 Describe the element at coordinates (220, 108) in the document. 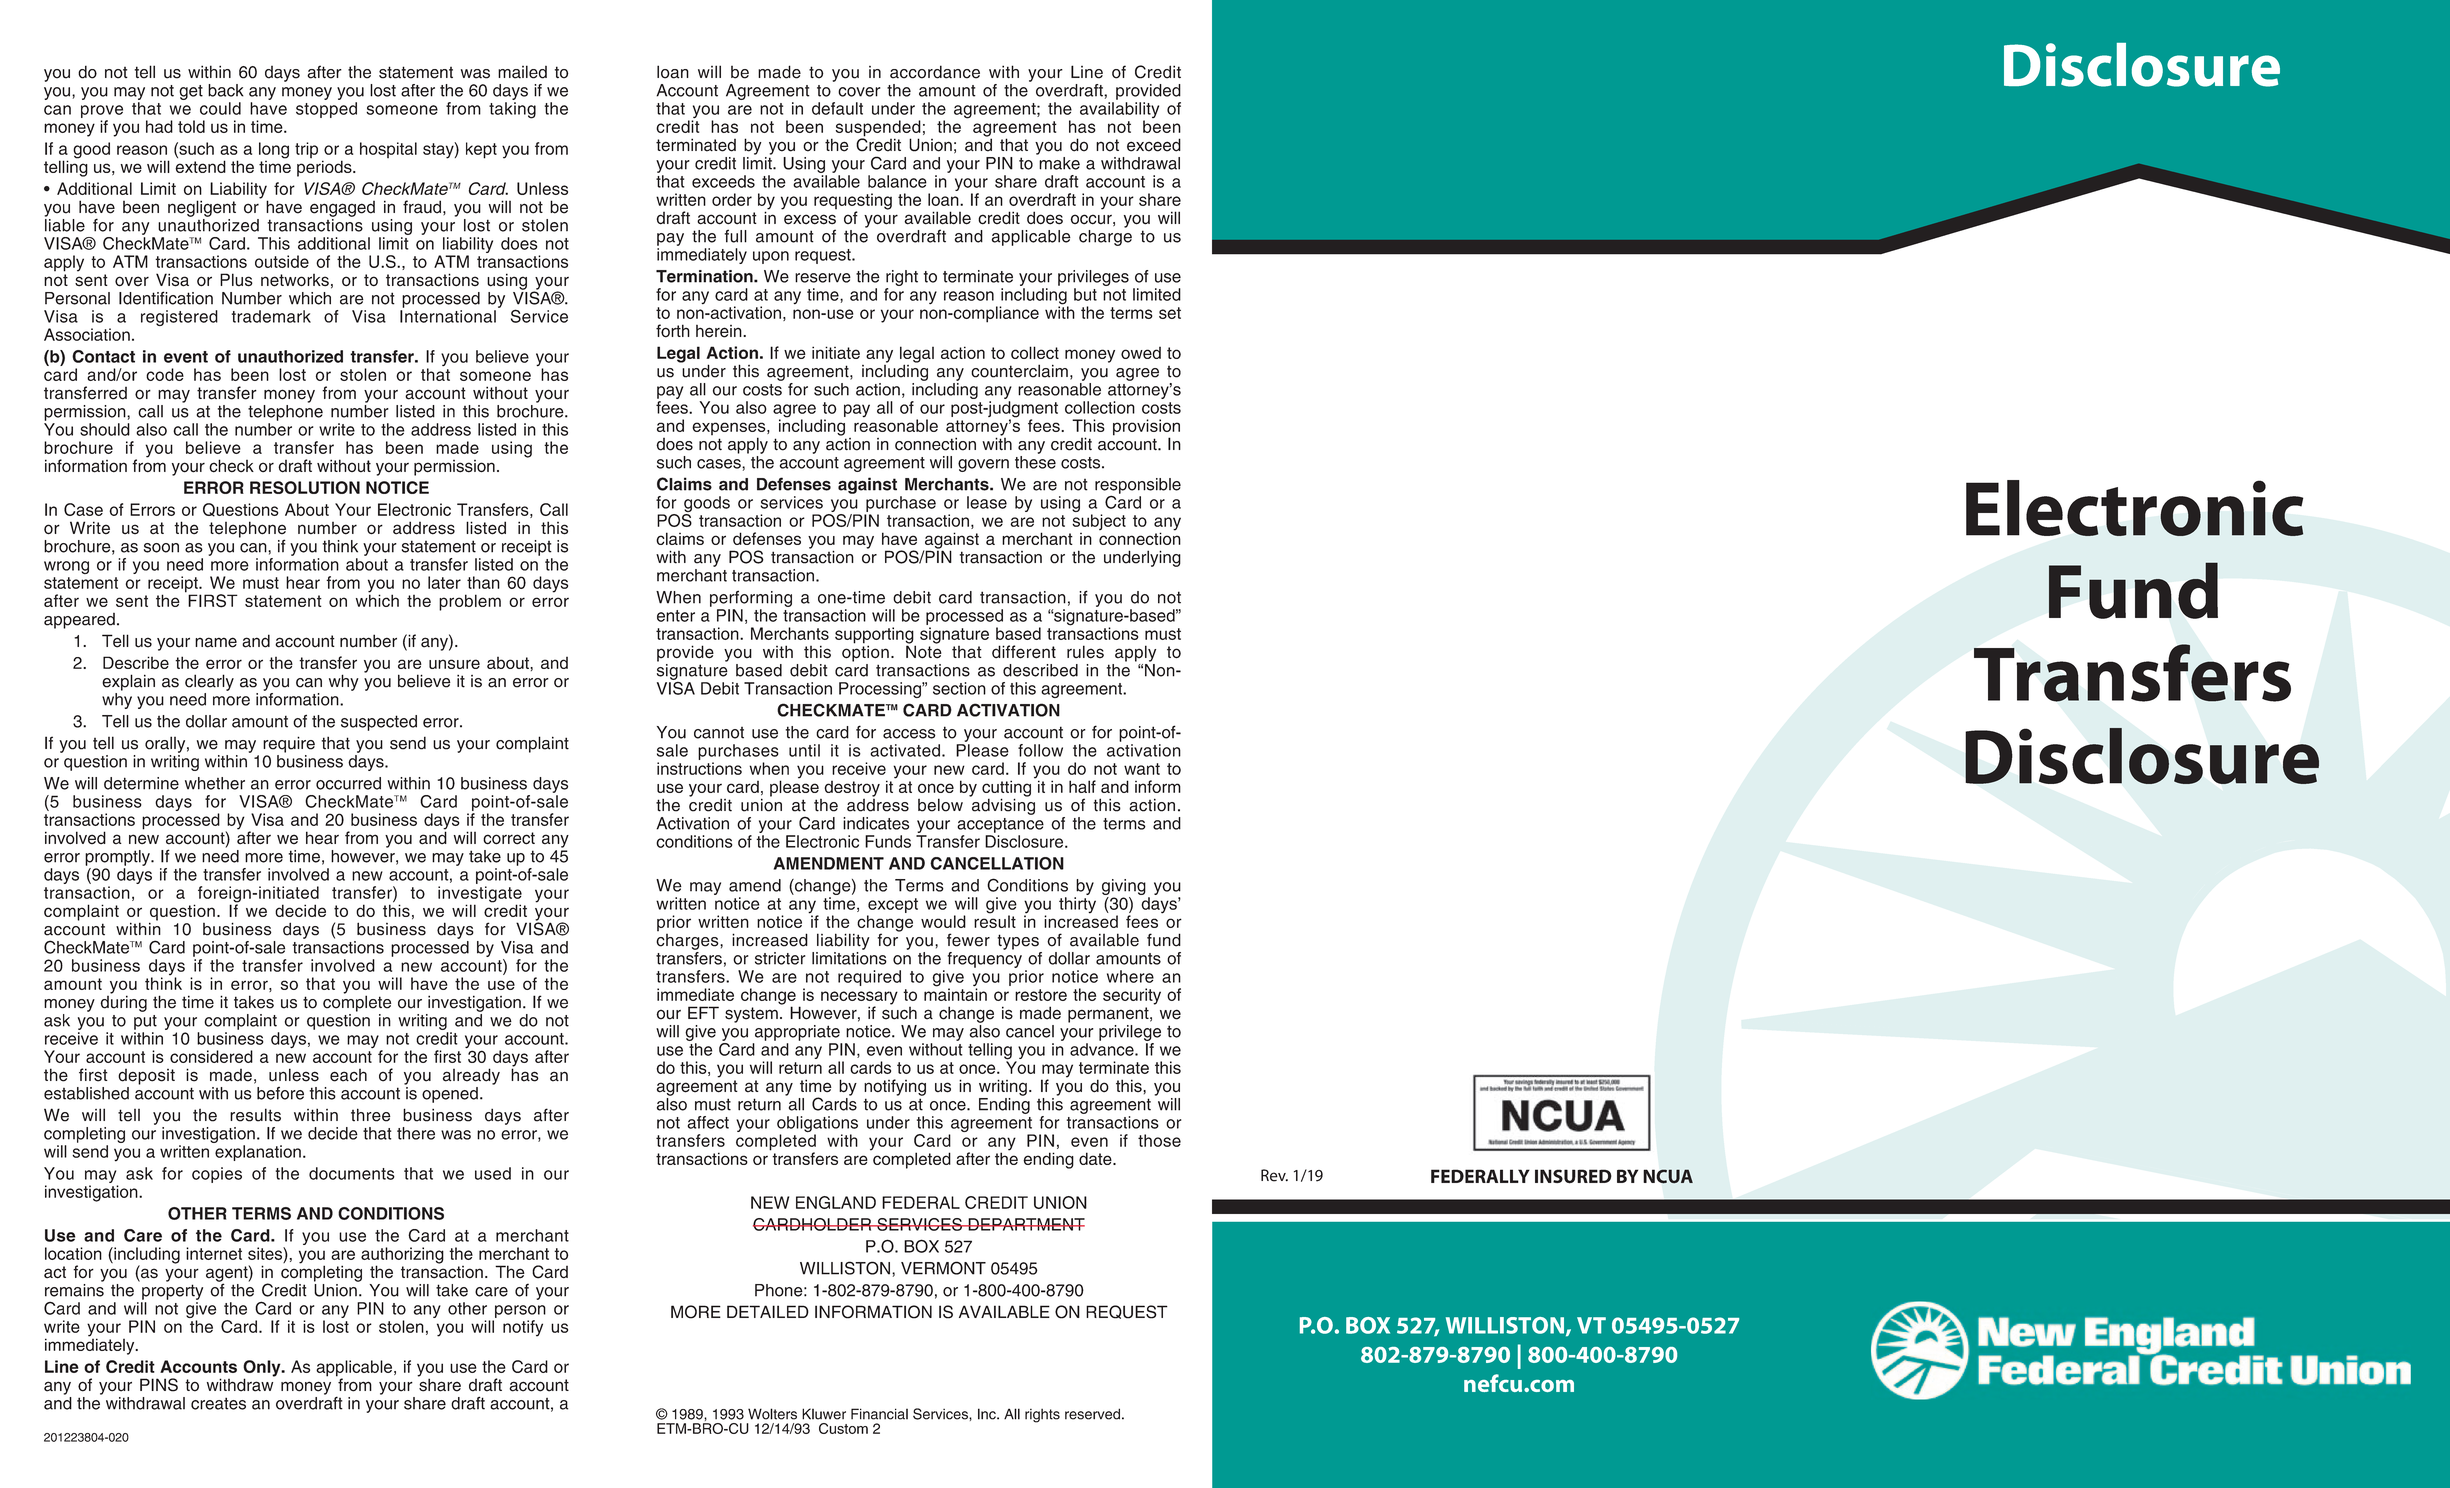

I see `could` at that location.
